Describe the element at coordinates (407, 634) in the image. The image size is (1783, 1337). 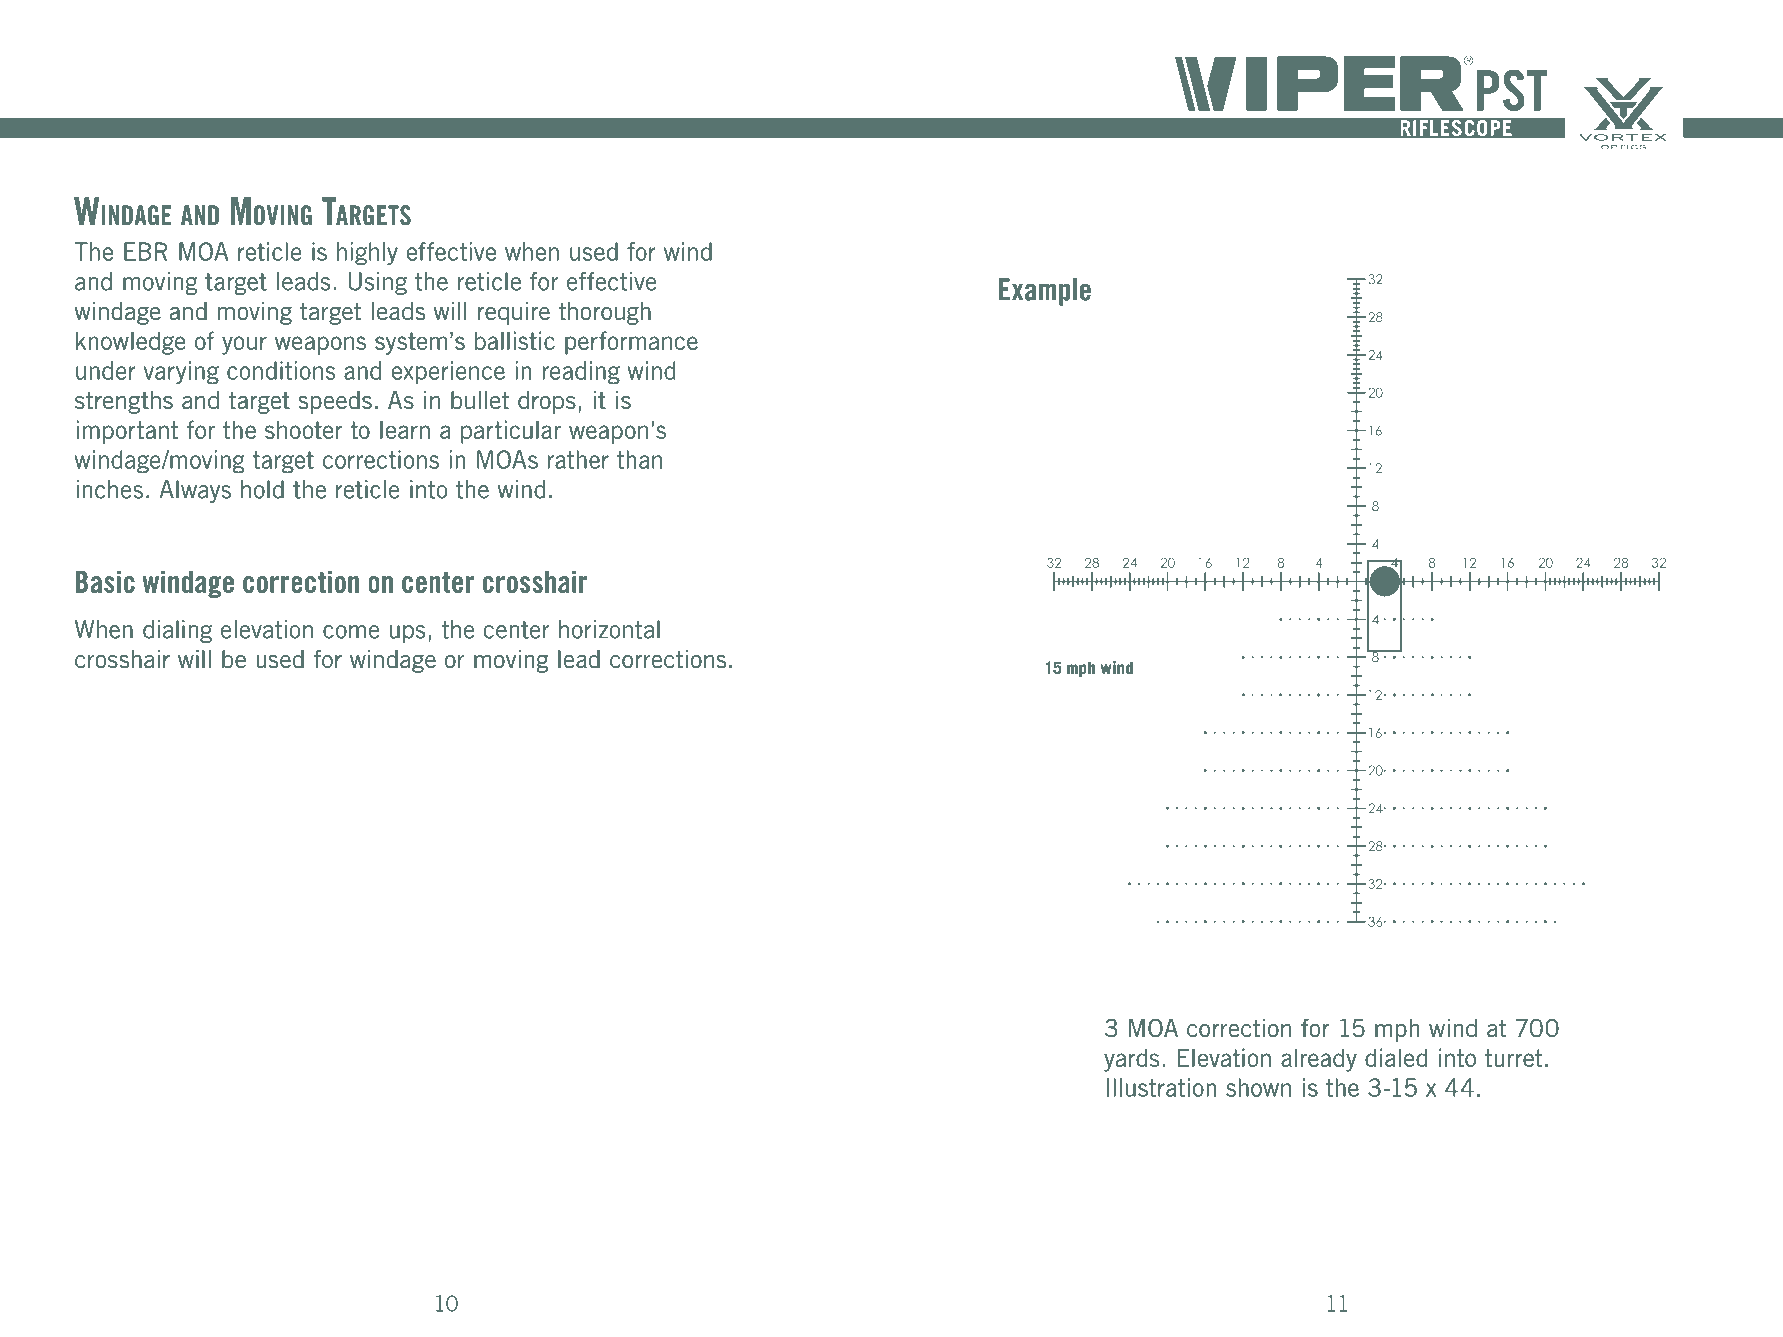
I see `ups` at that location.
